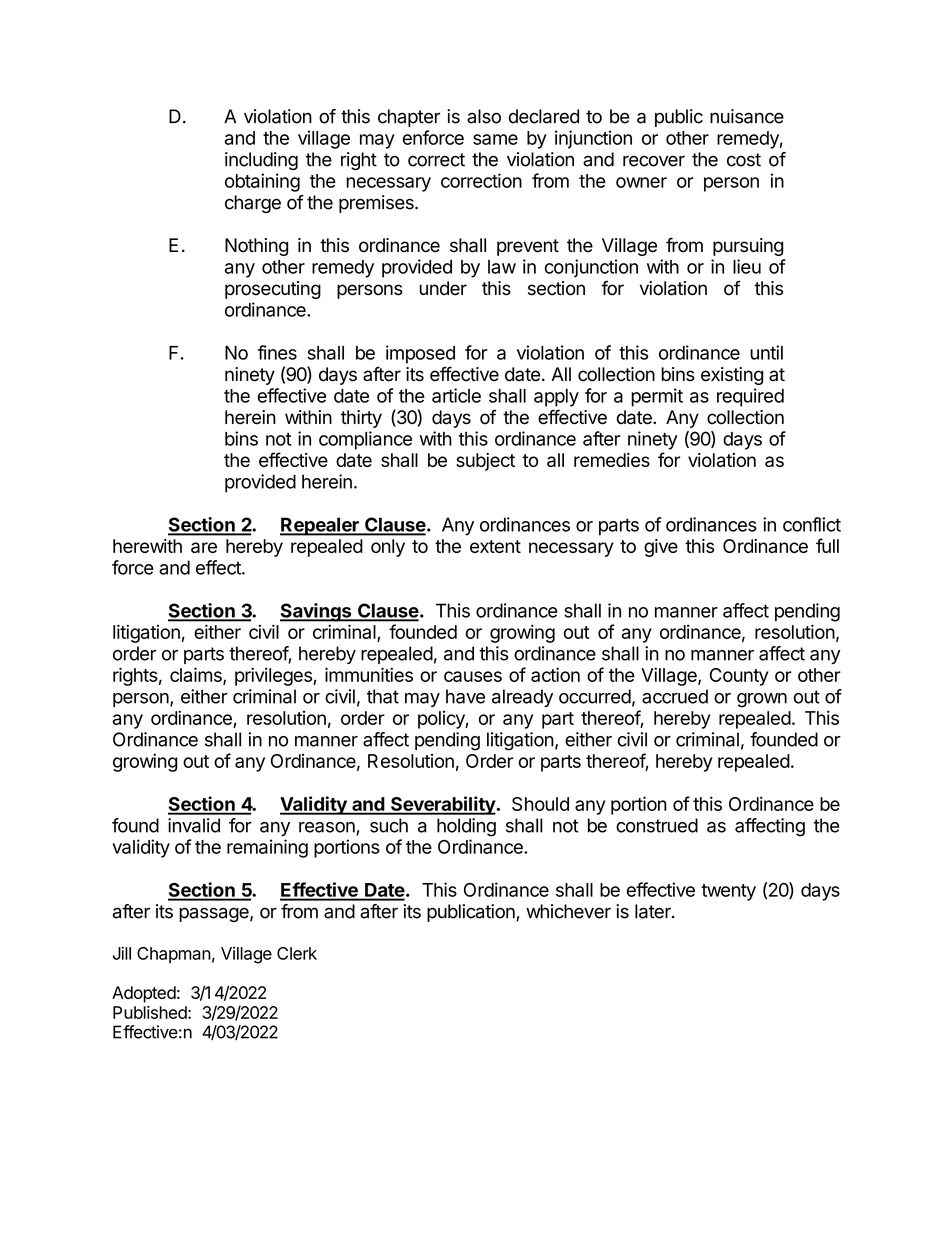 The image size is (952, 1233). What do you see at coordinates (317, 612) in the screenshot?
I see `Savings` at bounding box center [317, 612].
